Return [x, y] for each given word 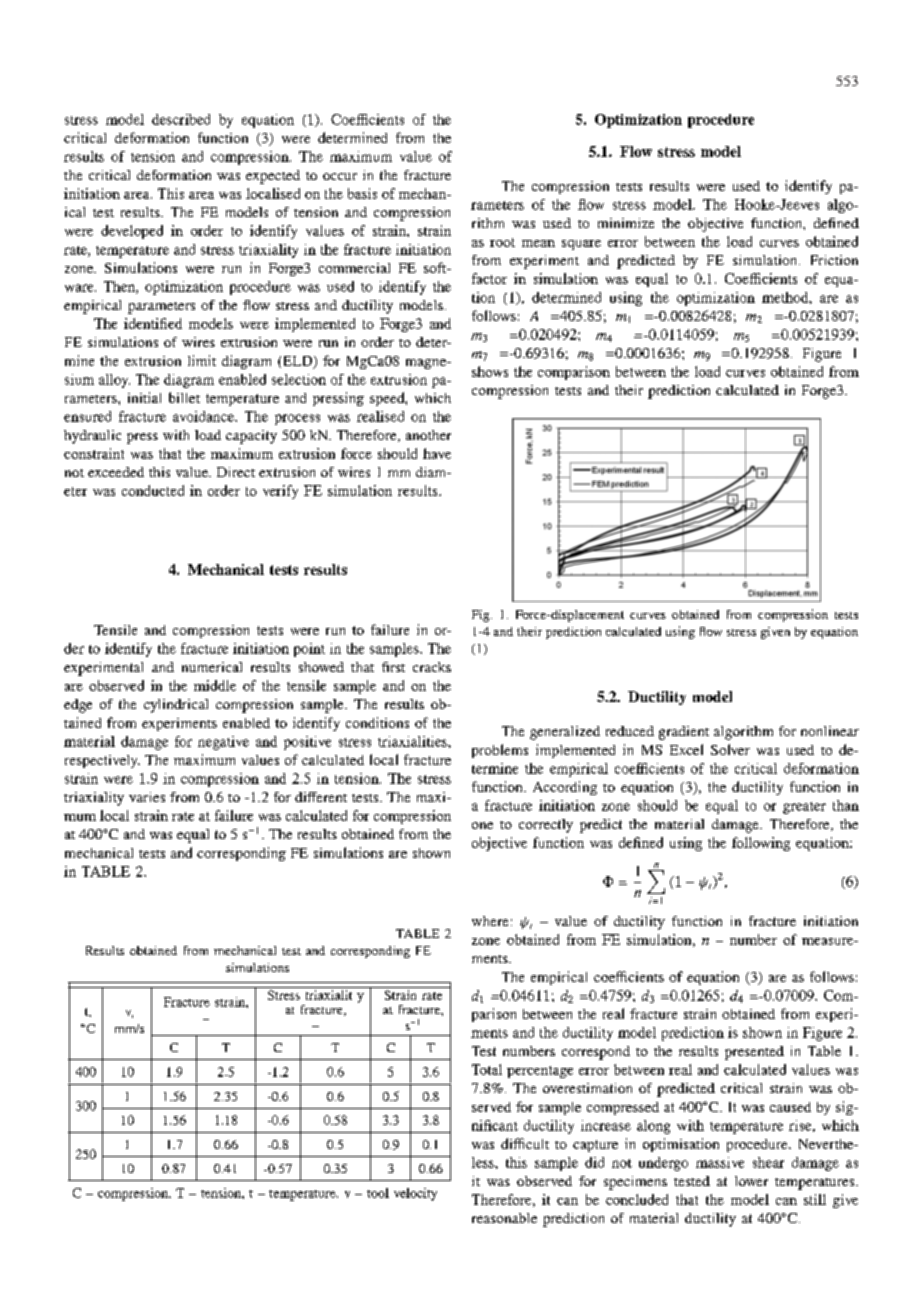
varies [147, 797]
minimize [626, 223]
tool [378, 1193]
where [490, 921]
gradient [684, 733]
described [181, 119]
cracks [432, 667]
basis [362, 193]
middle [215, 685]
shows [490, 371]
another [428, 435]
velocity [415, 1194]
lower [751, 1181]
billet [184, 397]
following [761, 844]
